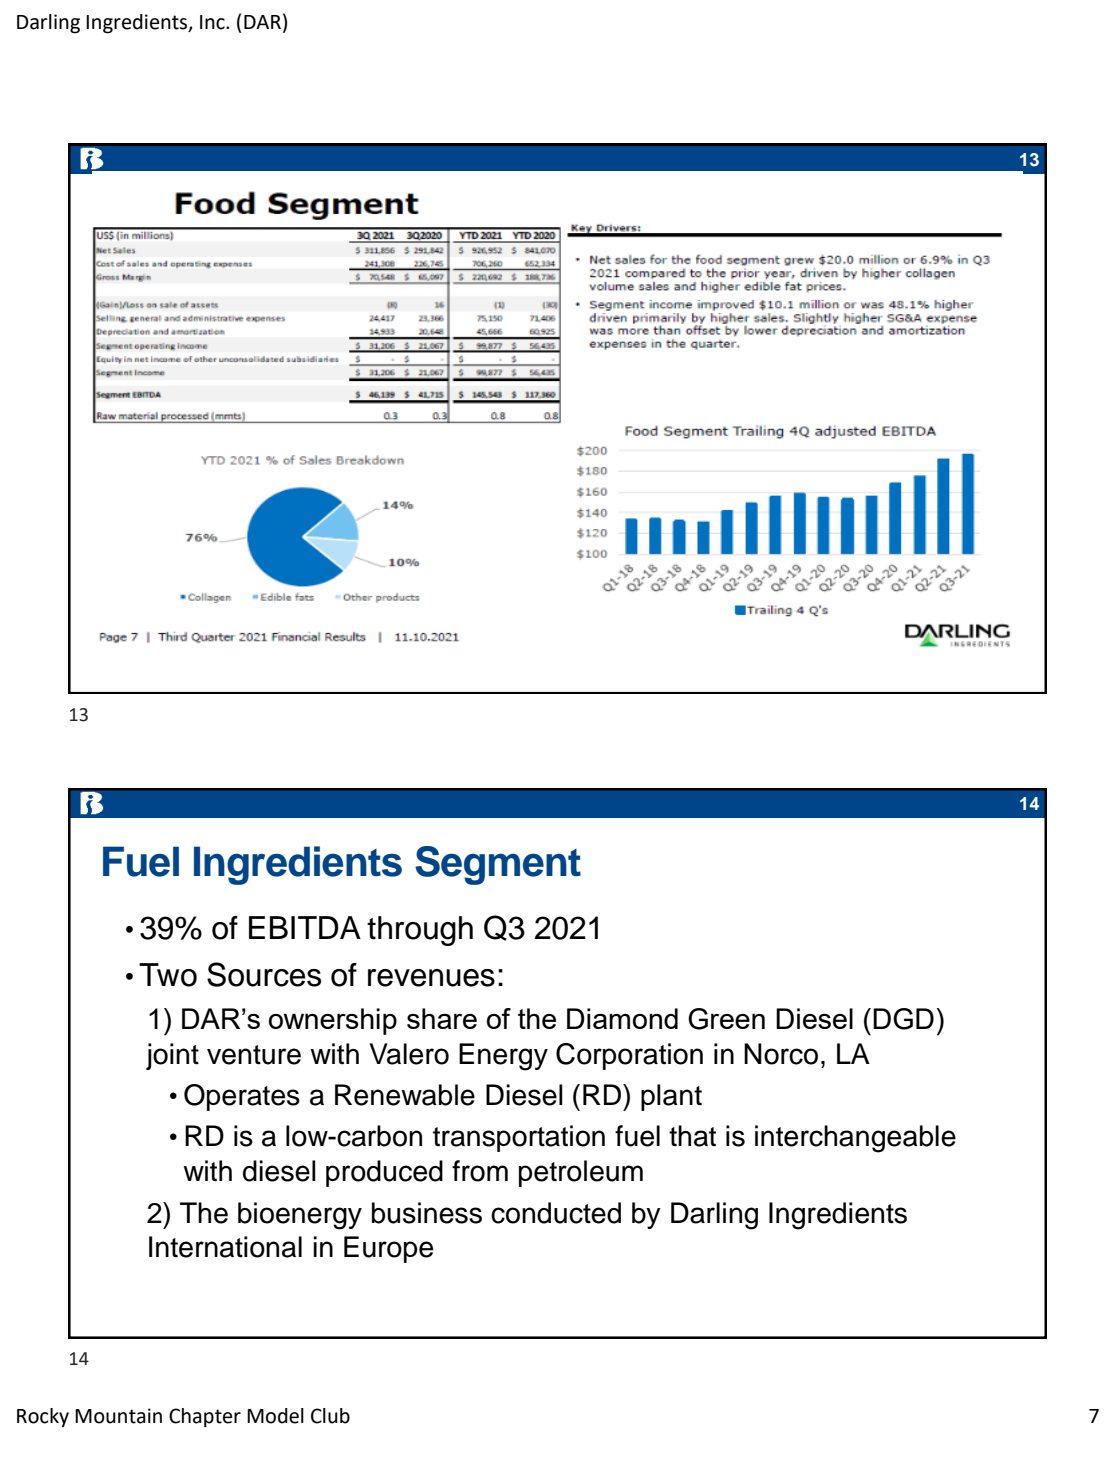 The height and width of the document is (1482, 1115). I want to click on EBITDA, so click(305, 927).
